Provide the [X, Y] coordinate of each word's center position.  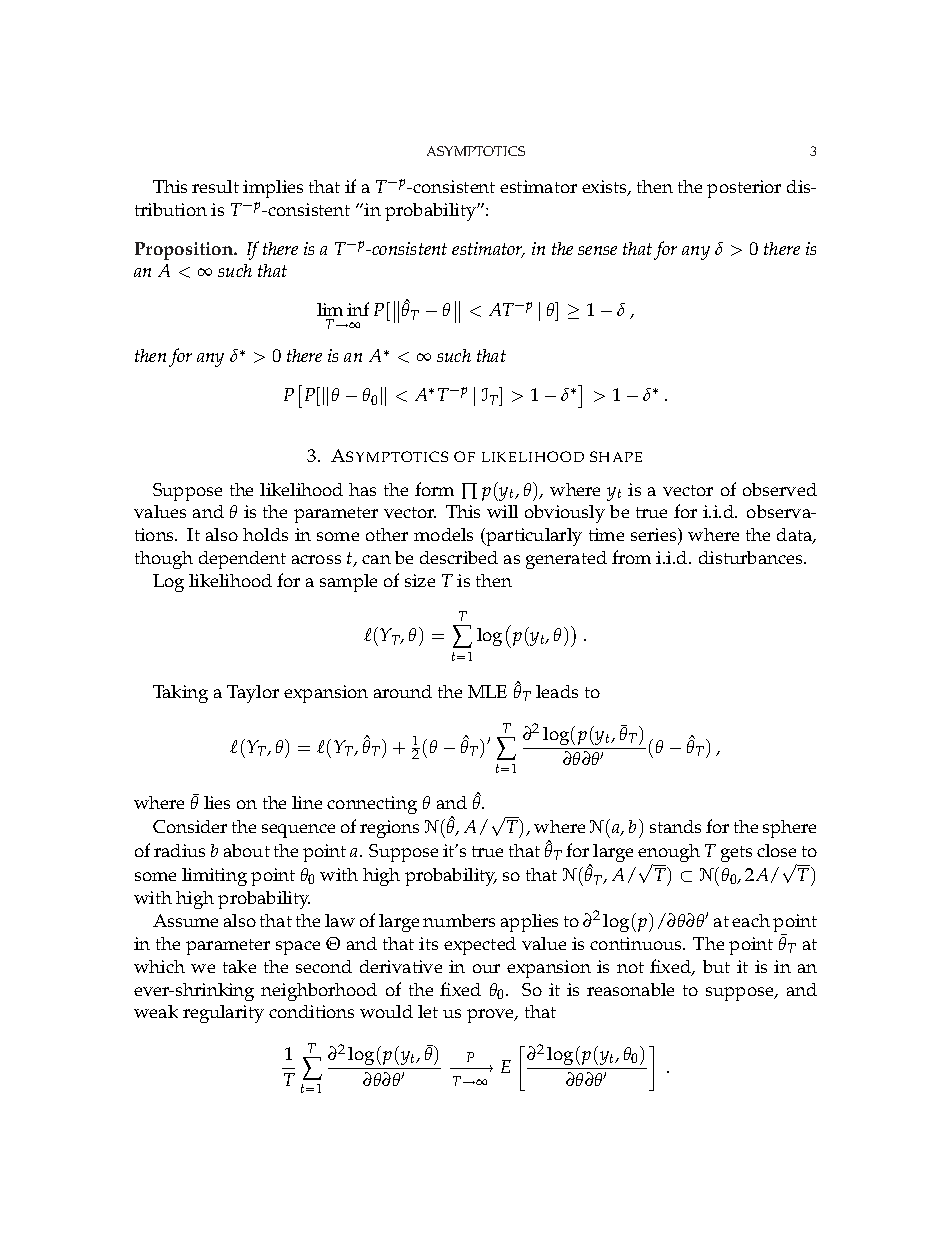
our [486, 968]
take [239, 966]
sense [597, 250]
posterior [744, 189]
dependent [242, 560]
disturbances [752, 557]
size [420, 580]
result [215, 186]
